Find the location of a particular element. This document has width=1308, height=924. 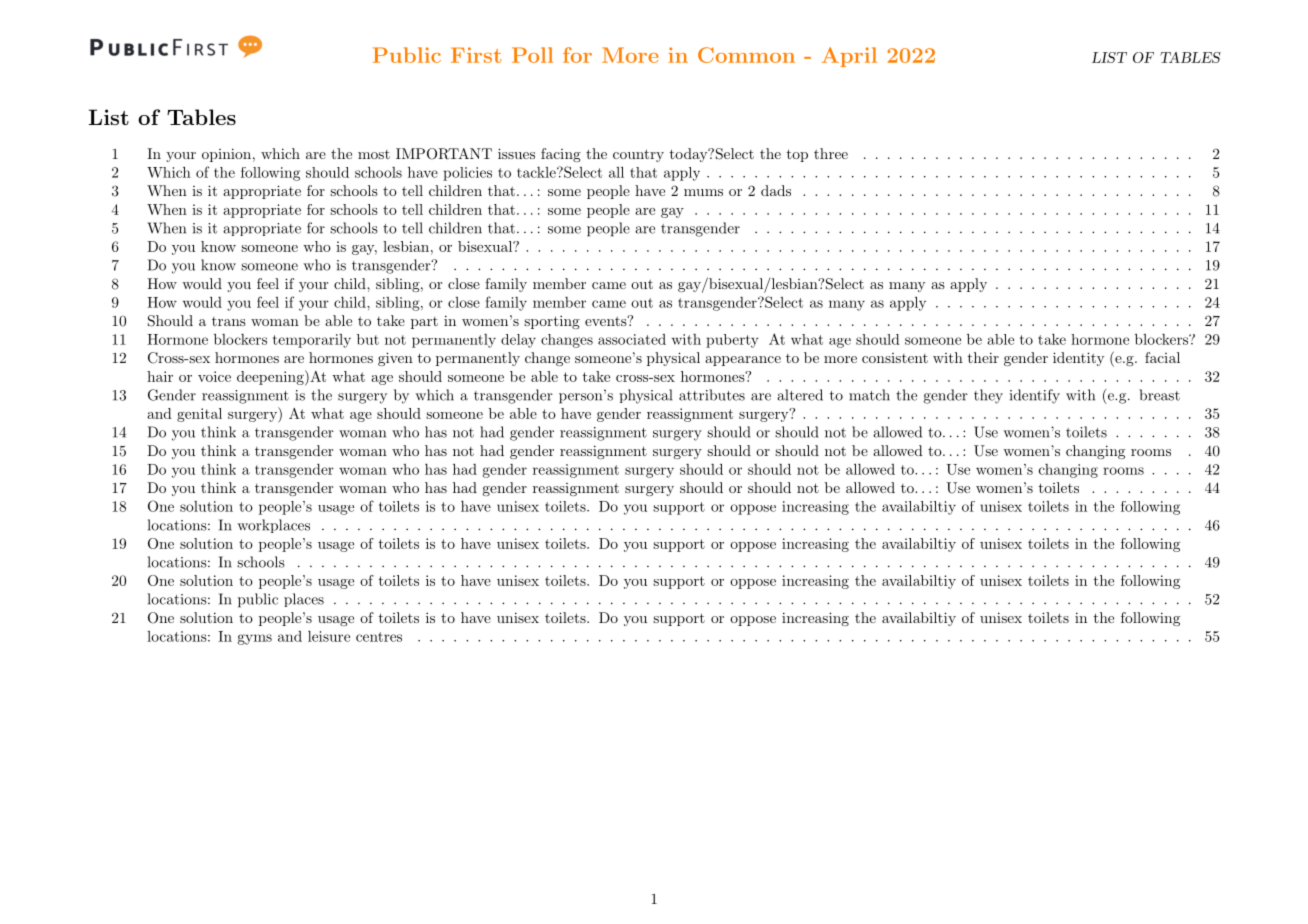

First is located at coordinates (476, 55).
